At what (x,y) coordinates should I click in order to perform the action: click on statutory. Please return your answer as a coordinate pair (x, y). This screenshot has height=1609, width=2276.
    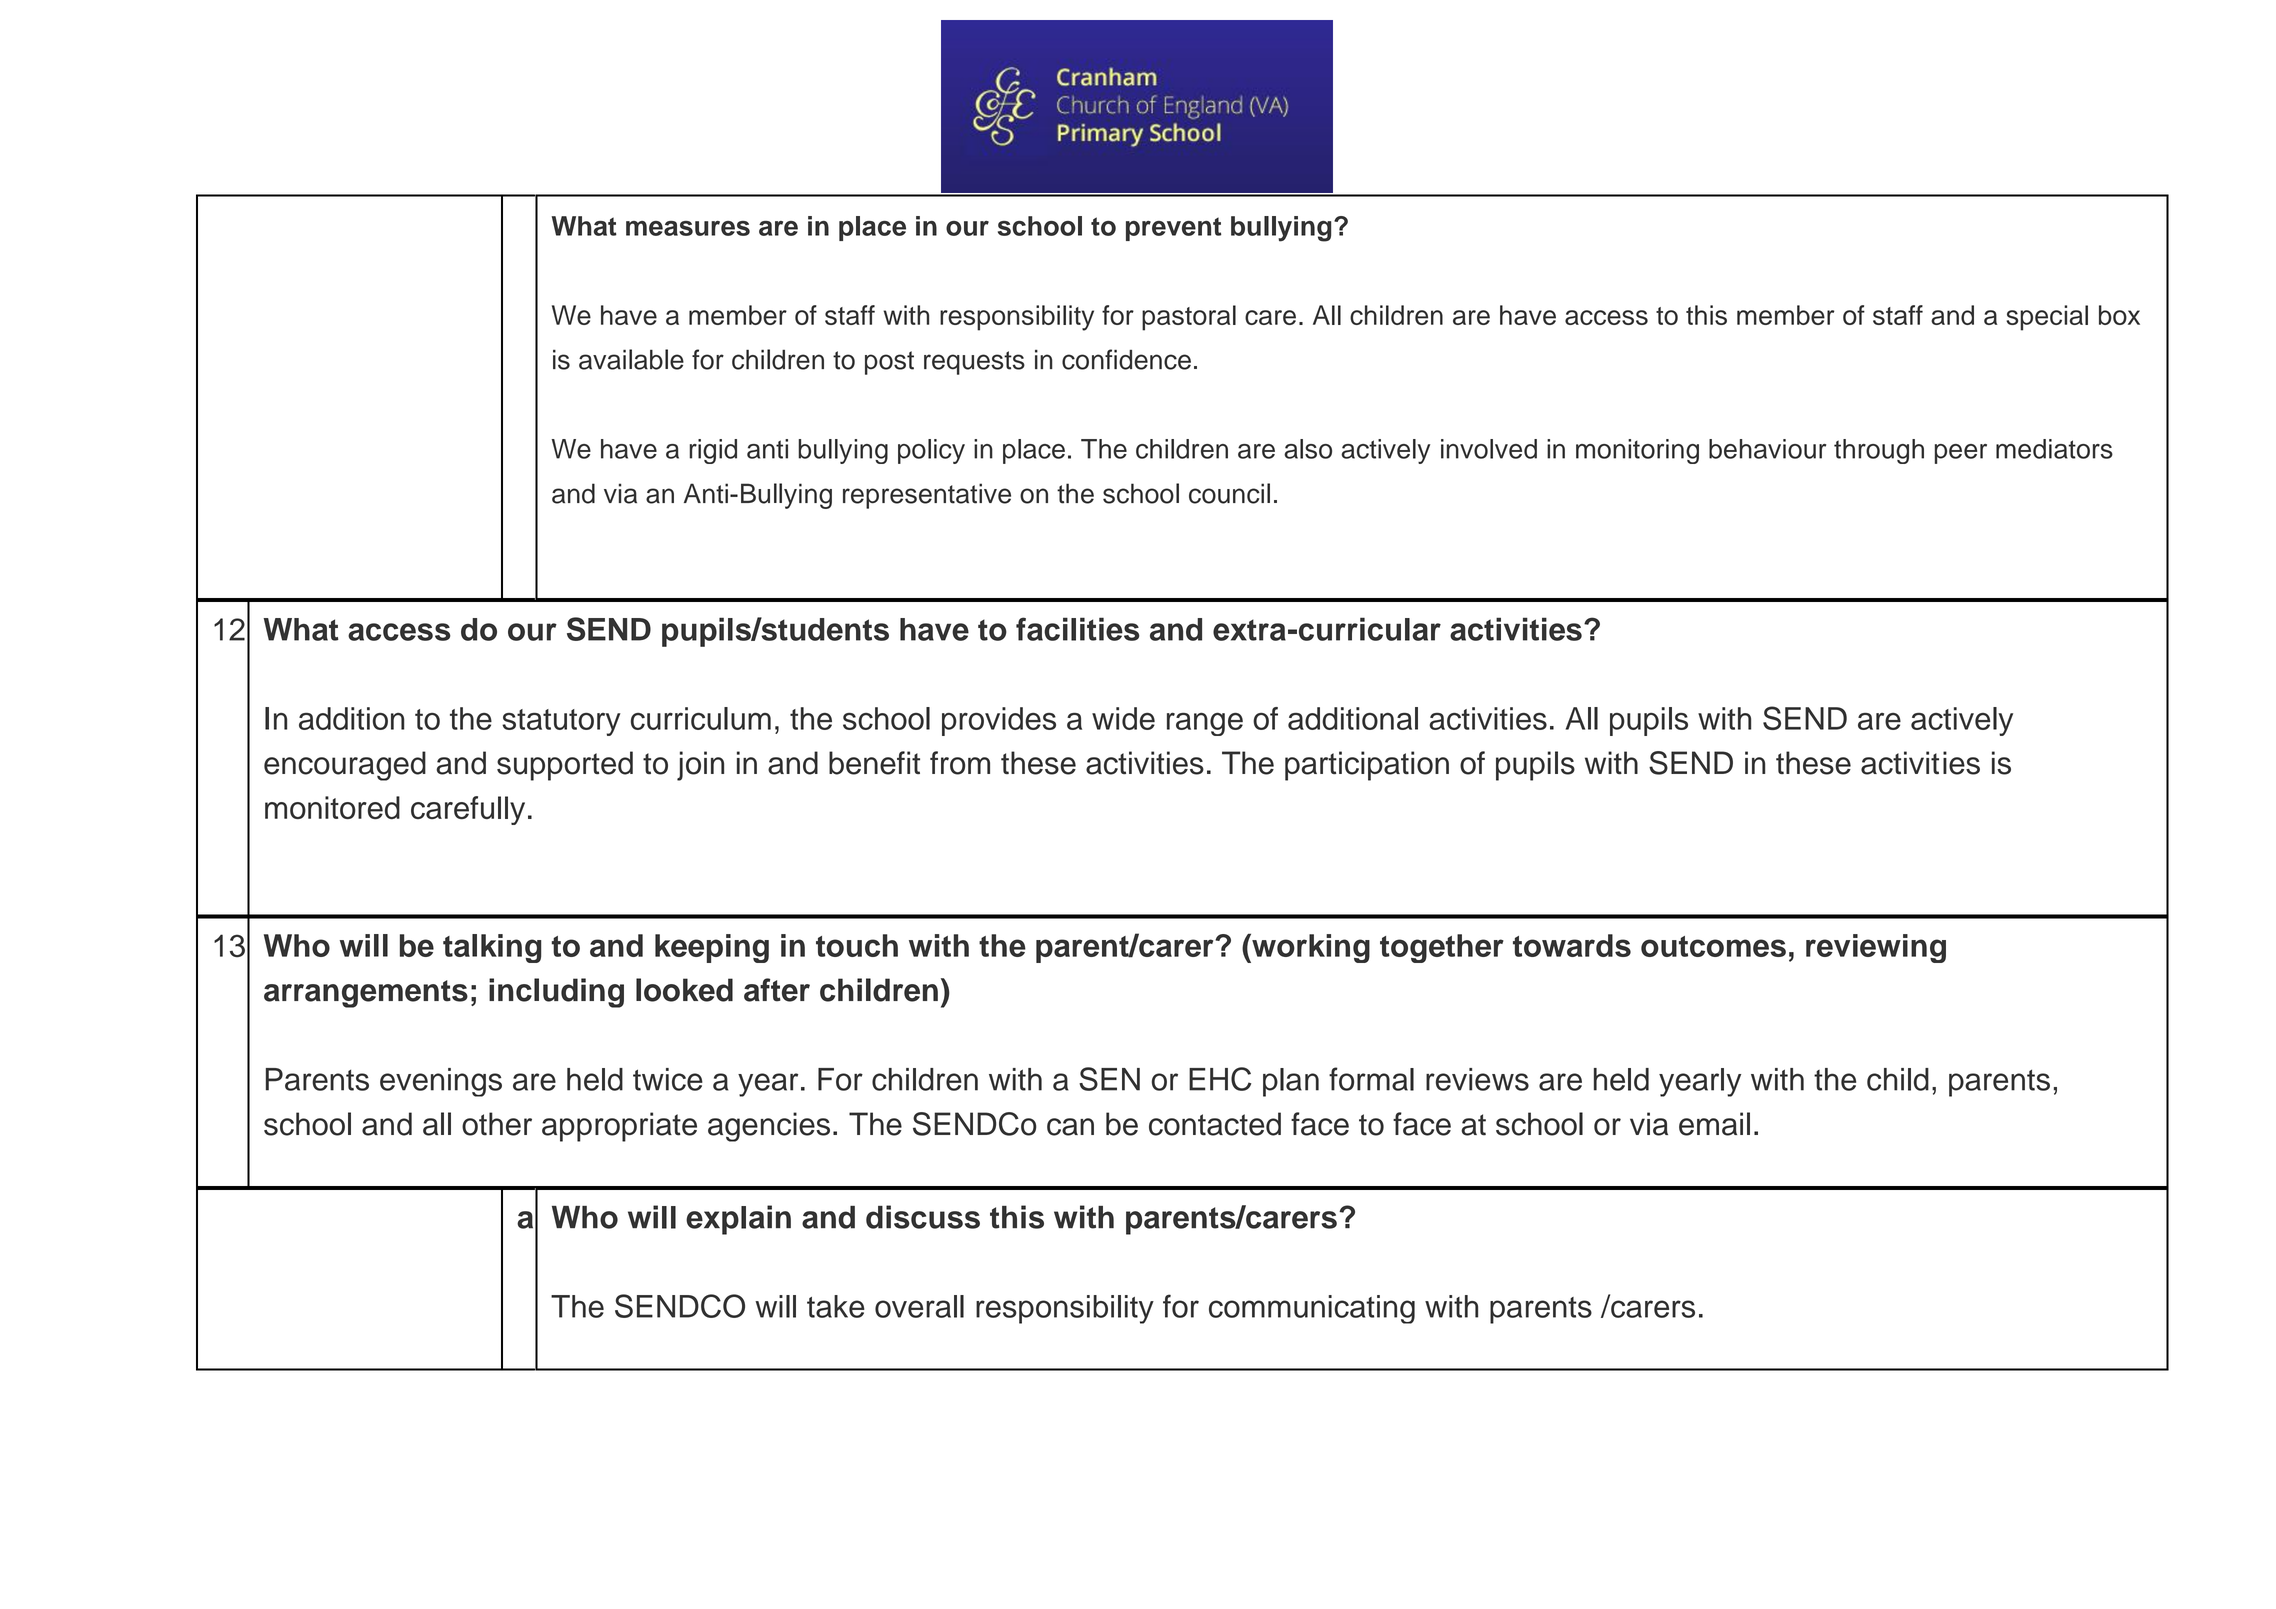
    Looking at the image, I should click on (561, 722).
